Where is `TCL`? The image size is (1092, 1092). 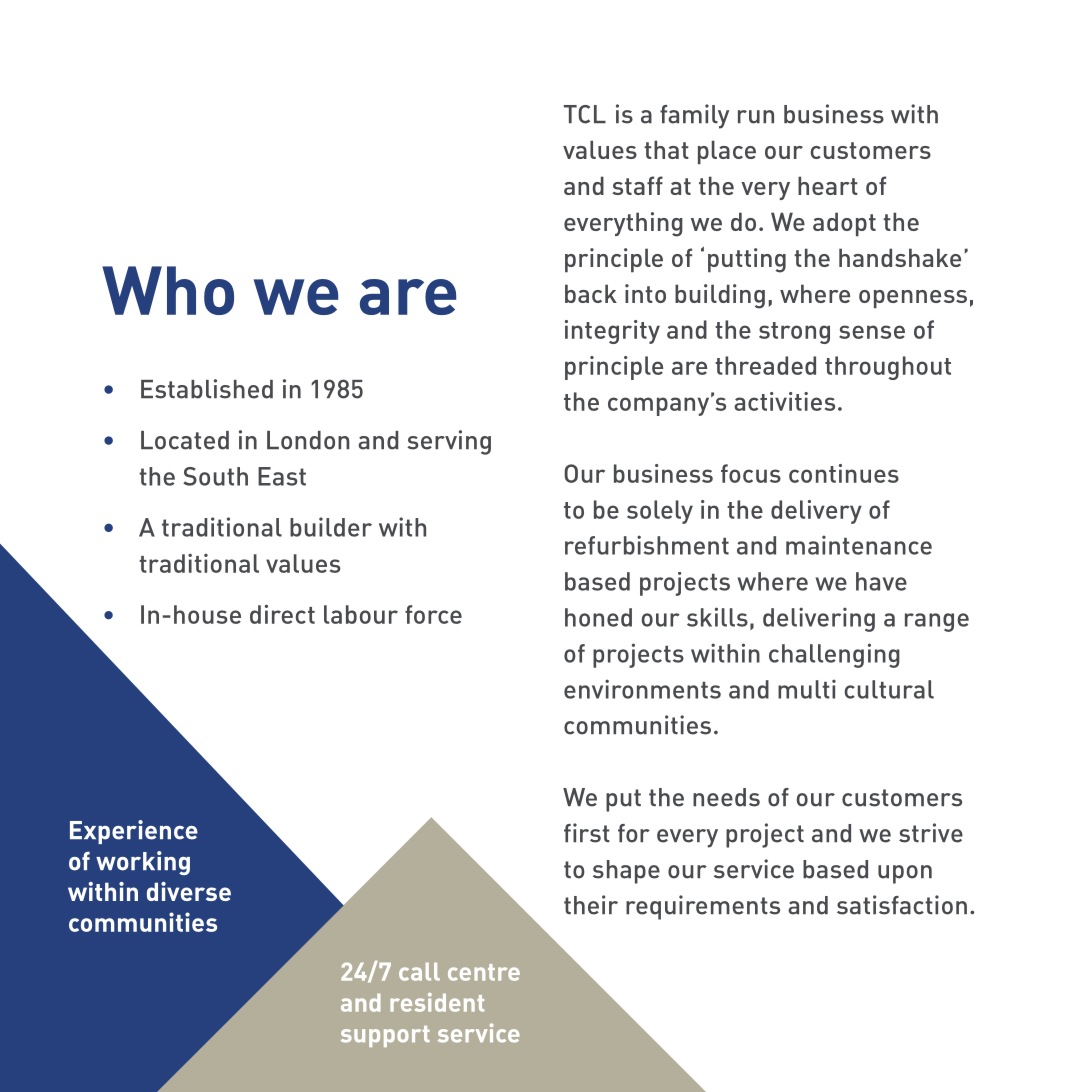 TCL is located at coordinates (585, 114).
